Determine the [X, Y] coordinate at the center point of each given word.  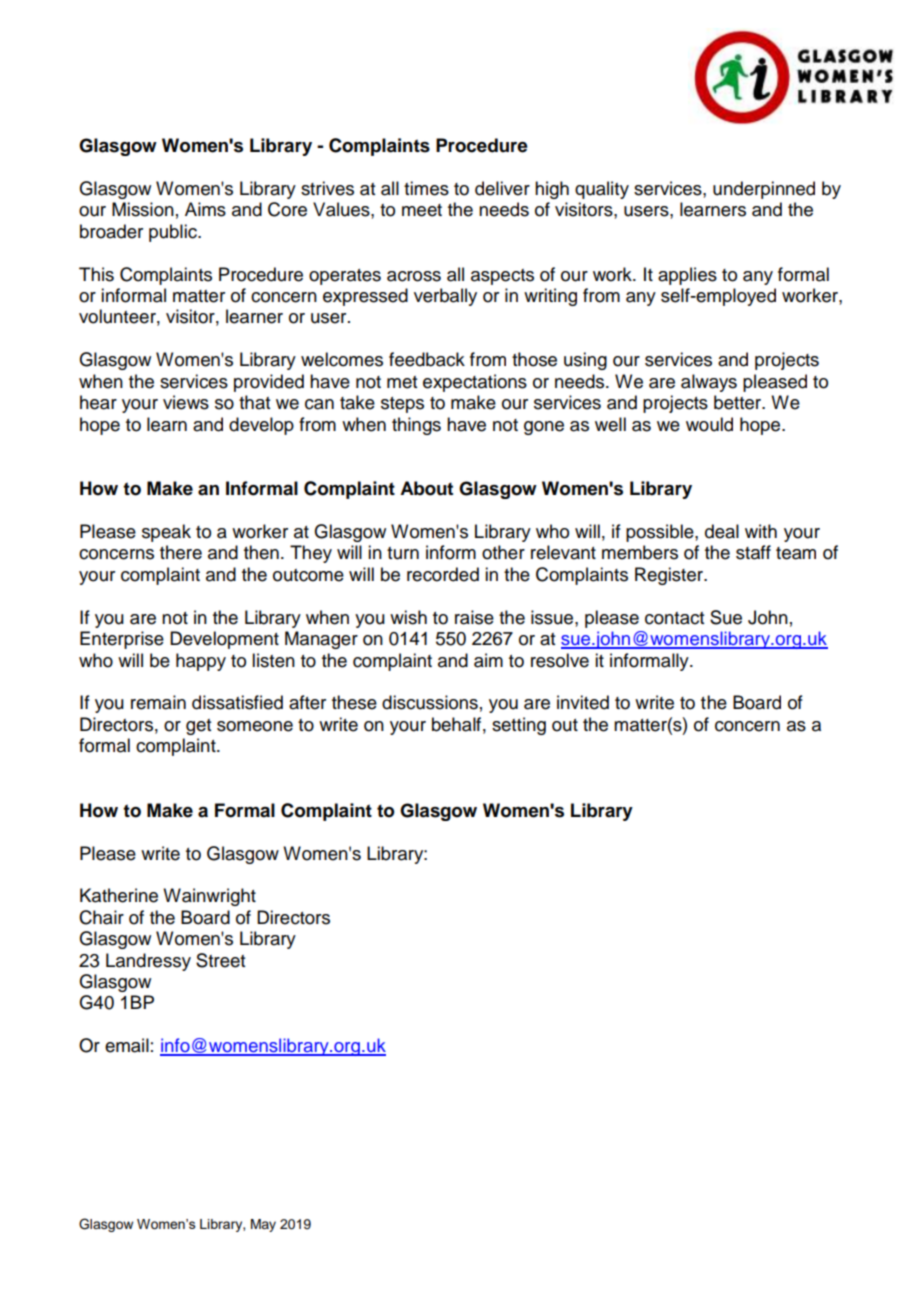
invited [583, 702]
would [709, 424]
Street [220, 960]
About [426, 488]
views [186, 402]
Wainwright [209, 897]
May [263, 1225]
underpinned [764, 190]
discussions [430, 702]
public [174, 233]
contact [674, 618]
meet [422, 210]
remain [158, 702]
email [127, 1045]
